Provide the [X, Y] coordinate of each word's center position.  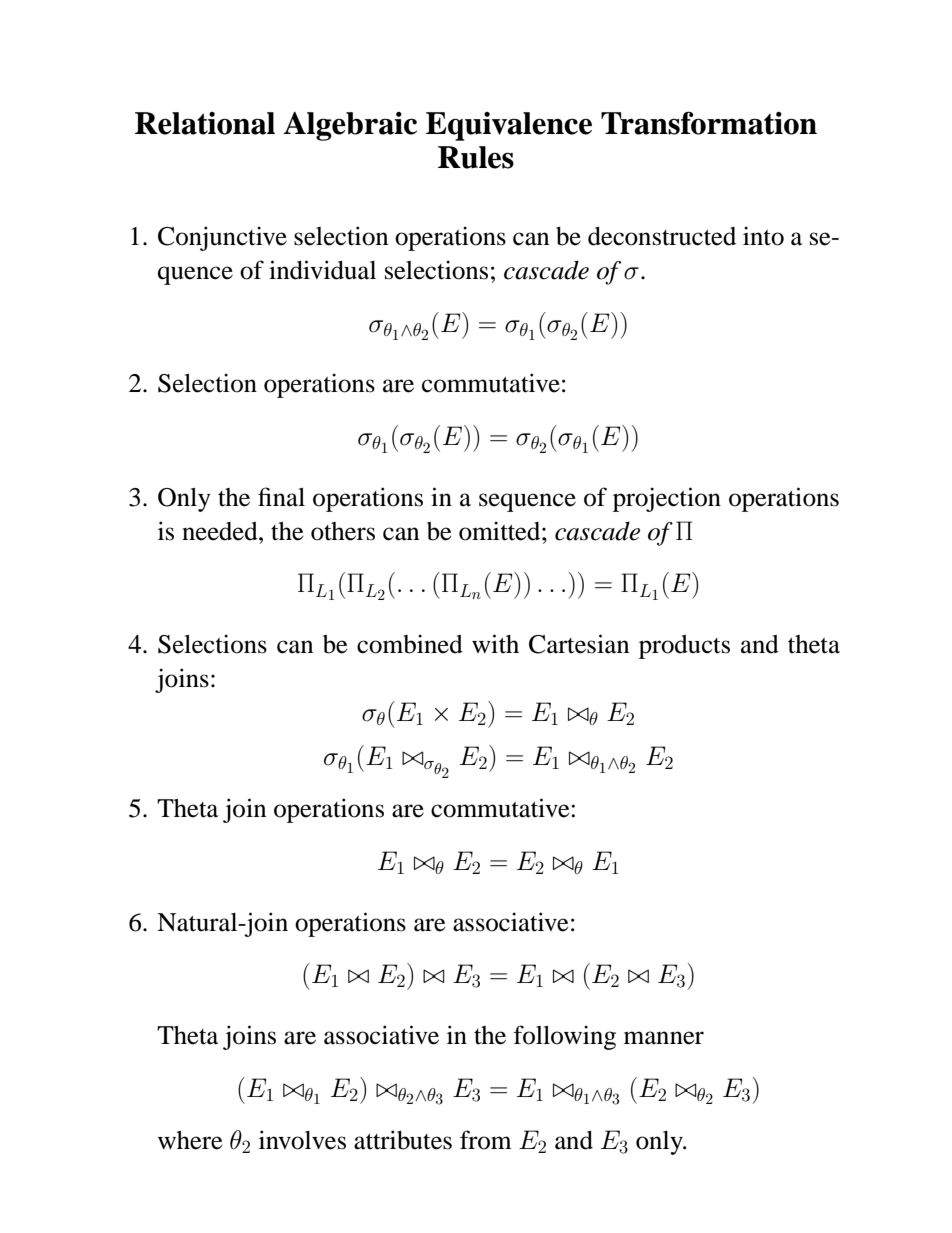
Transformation [709, 123]
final [281, 497]
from [486, 1140]
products [684, 647]
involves [302, 1140]
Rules [476, 157]
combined [410, 644]
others [343, 531]
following [564, 1037]
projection [667, 499]
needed [221, 531]
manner [664, 1038]
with [495, 644]
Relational [205, 123]
